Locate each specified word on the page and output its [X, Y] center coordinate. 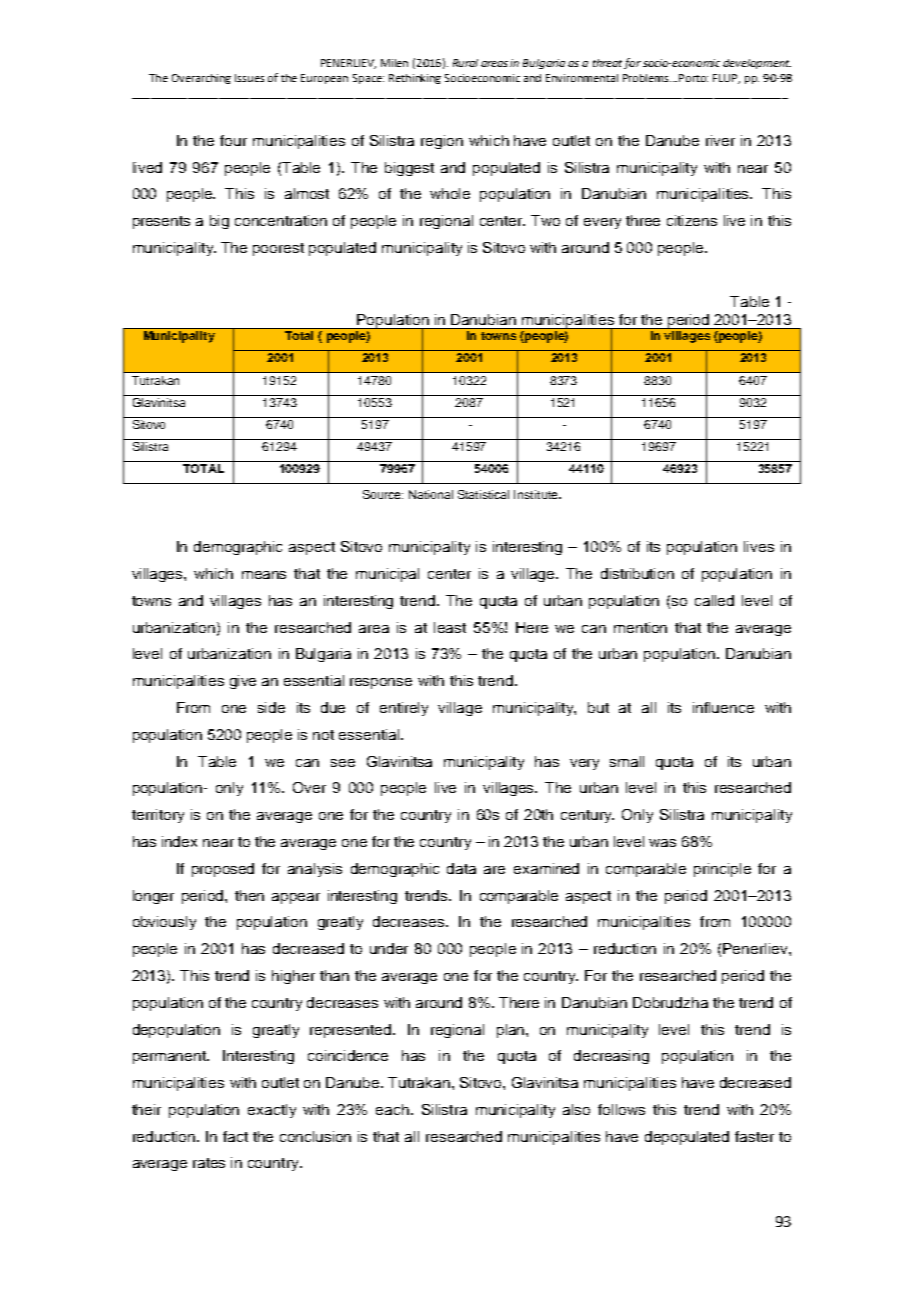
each [392, 1109]
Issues [249, 78]
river [720, 140]
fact [235, 1136]
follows [621, 1109]
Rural [465, 63]
